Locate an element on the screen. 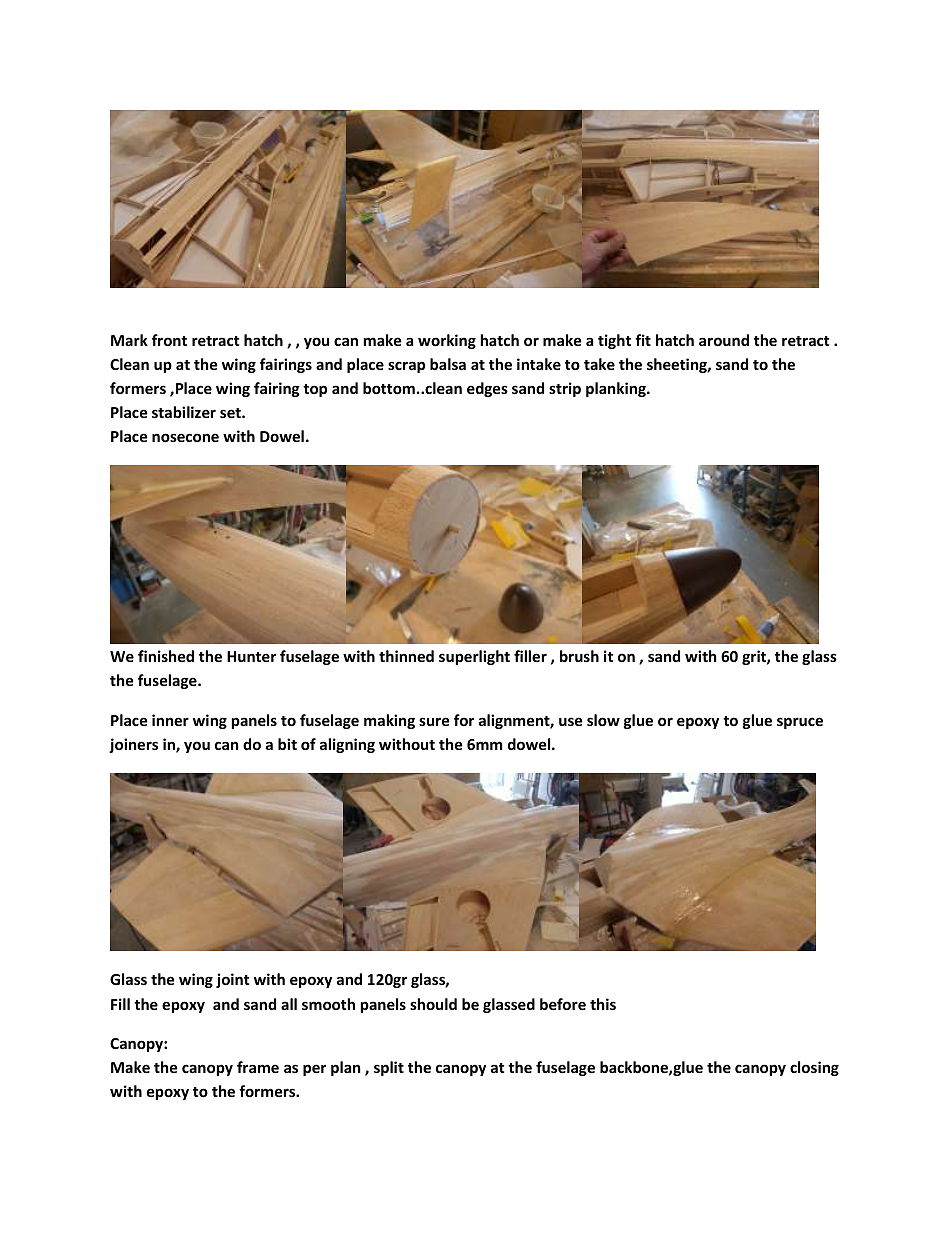 This screenshot has height=1233, width=952. around is located at coordinates (724, 340).
